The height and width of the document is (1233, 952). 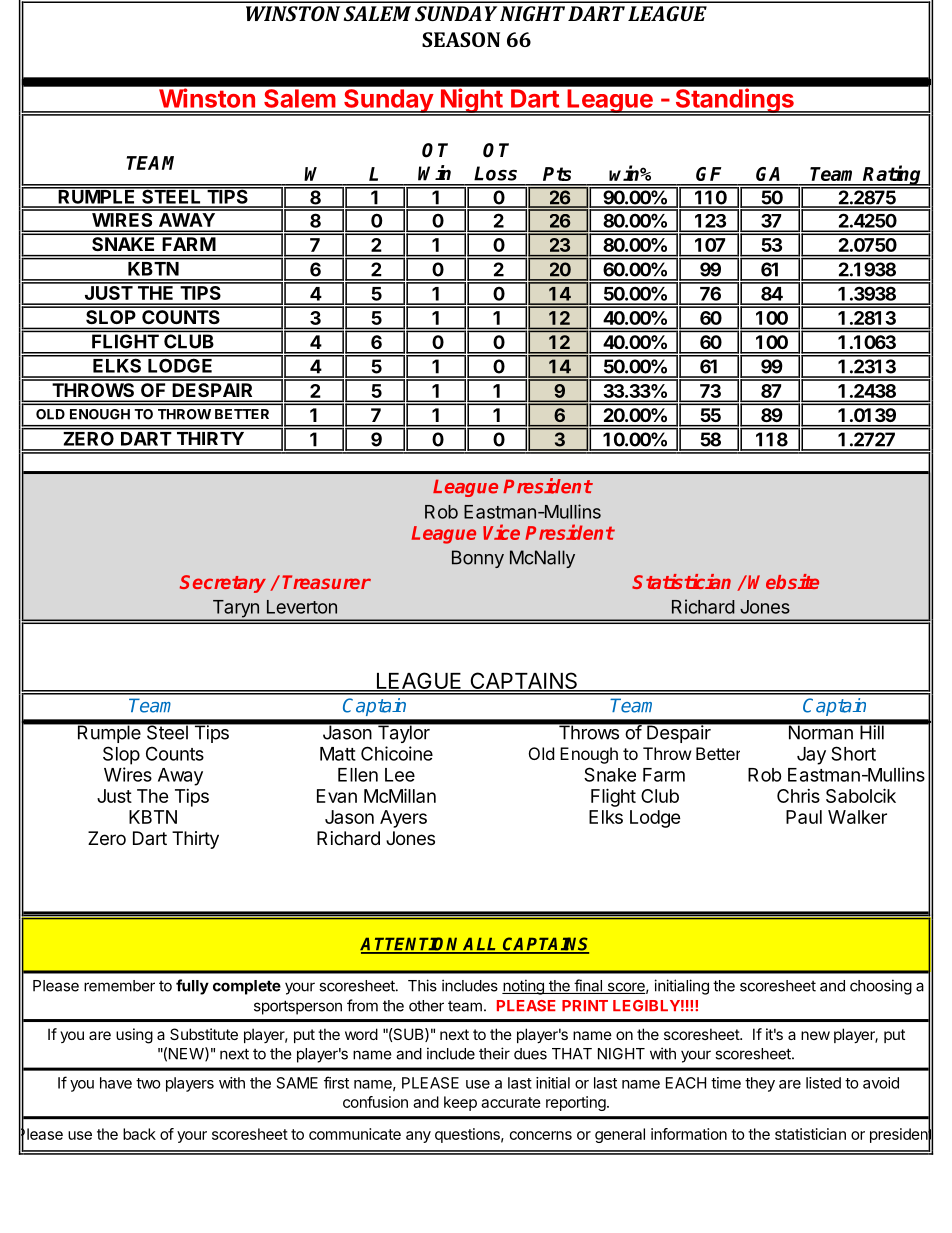 I want to click on two, so click(x=148, y=1083).
